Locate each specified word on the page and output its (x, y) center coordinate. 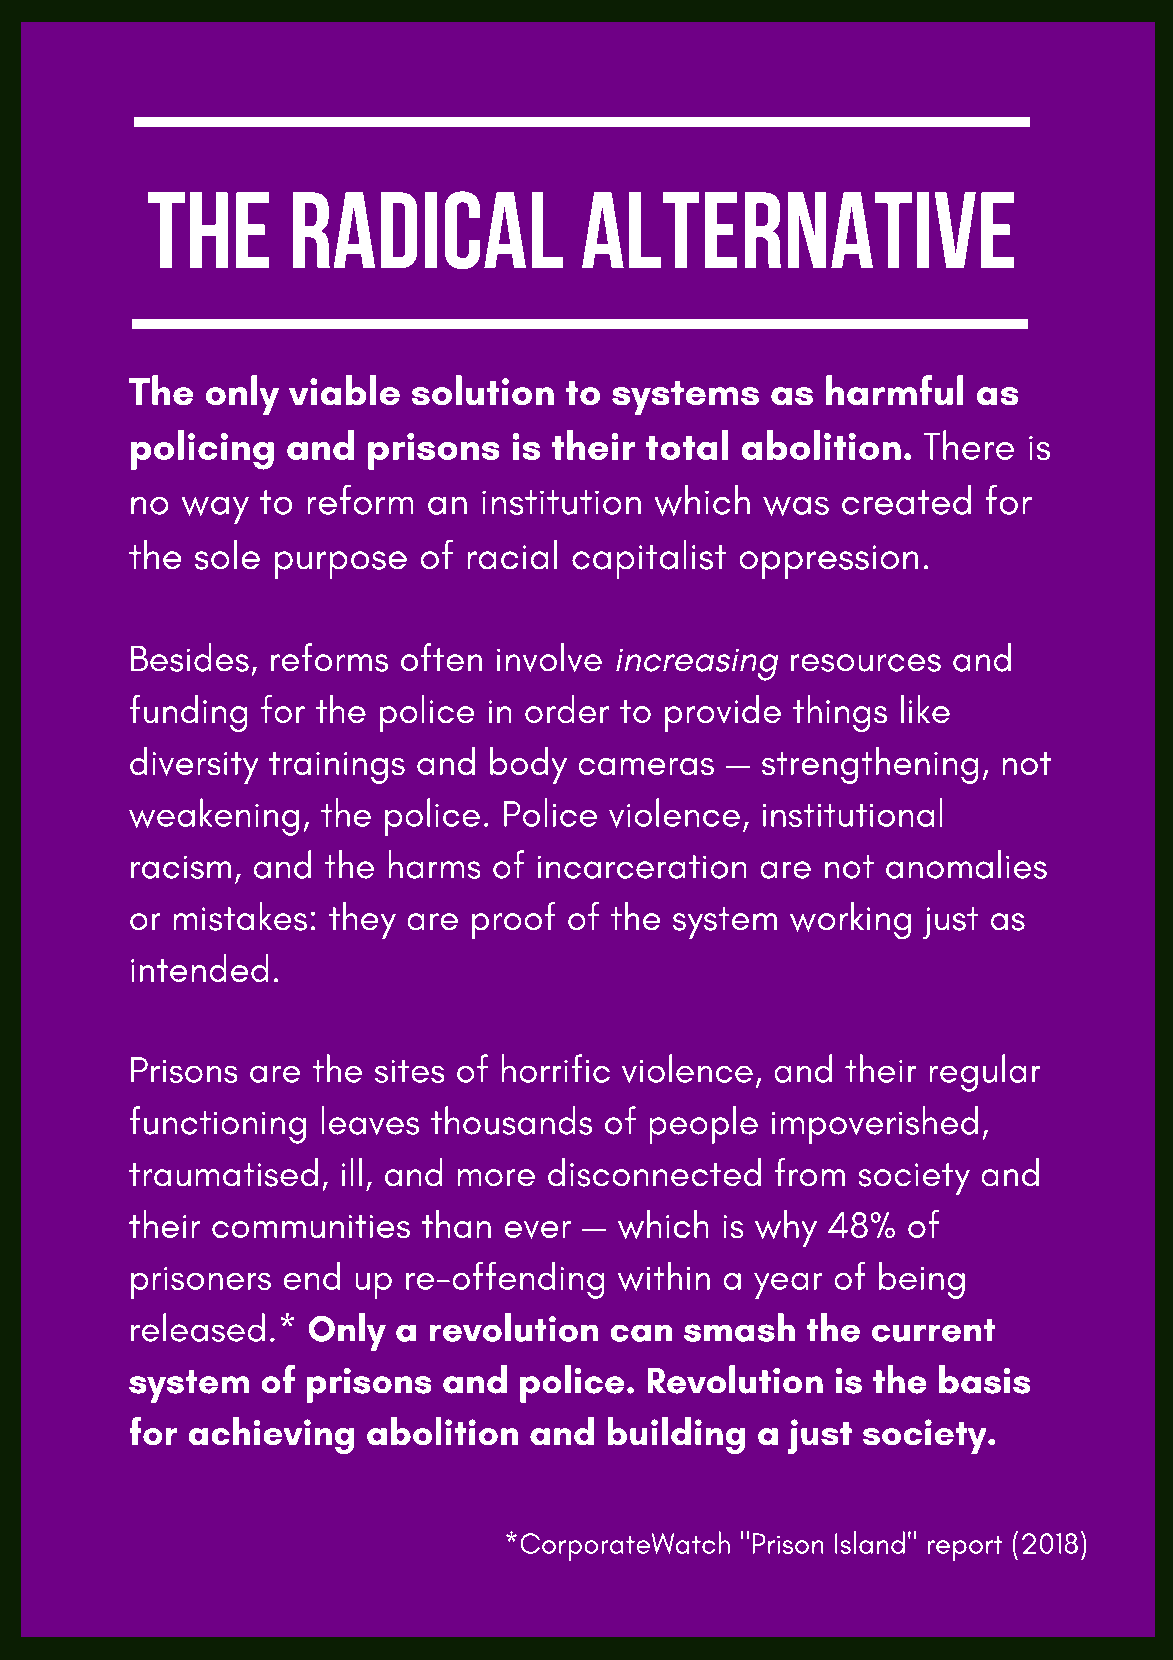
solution (483, 390)
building (676, 1435)
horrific (556, 1068)
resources (866, 663)
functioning (218, 1125)
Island (870, 1542)
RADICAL (428, 230)
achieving (271, 1435)
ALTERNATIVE (798, 230)
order (567, 709)
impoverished (875, 1125)
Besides (190, 657)
